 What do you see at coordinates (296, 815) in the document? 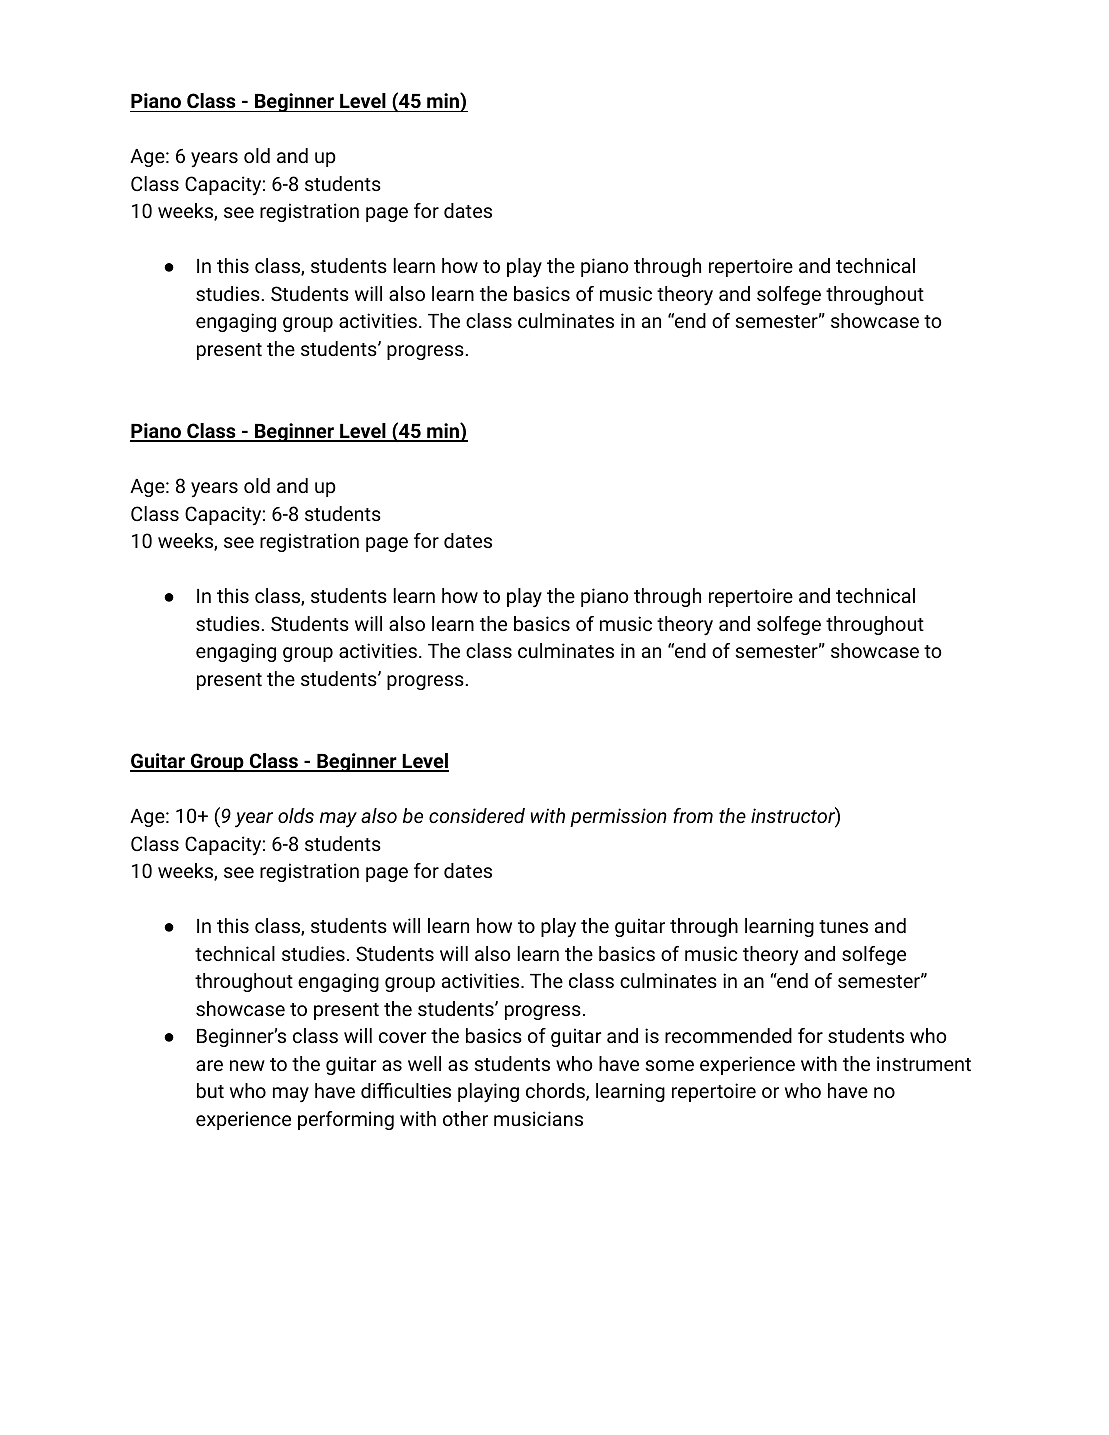
I see `olds` at bounding box center [296, 815].
